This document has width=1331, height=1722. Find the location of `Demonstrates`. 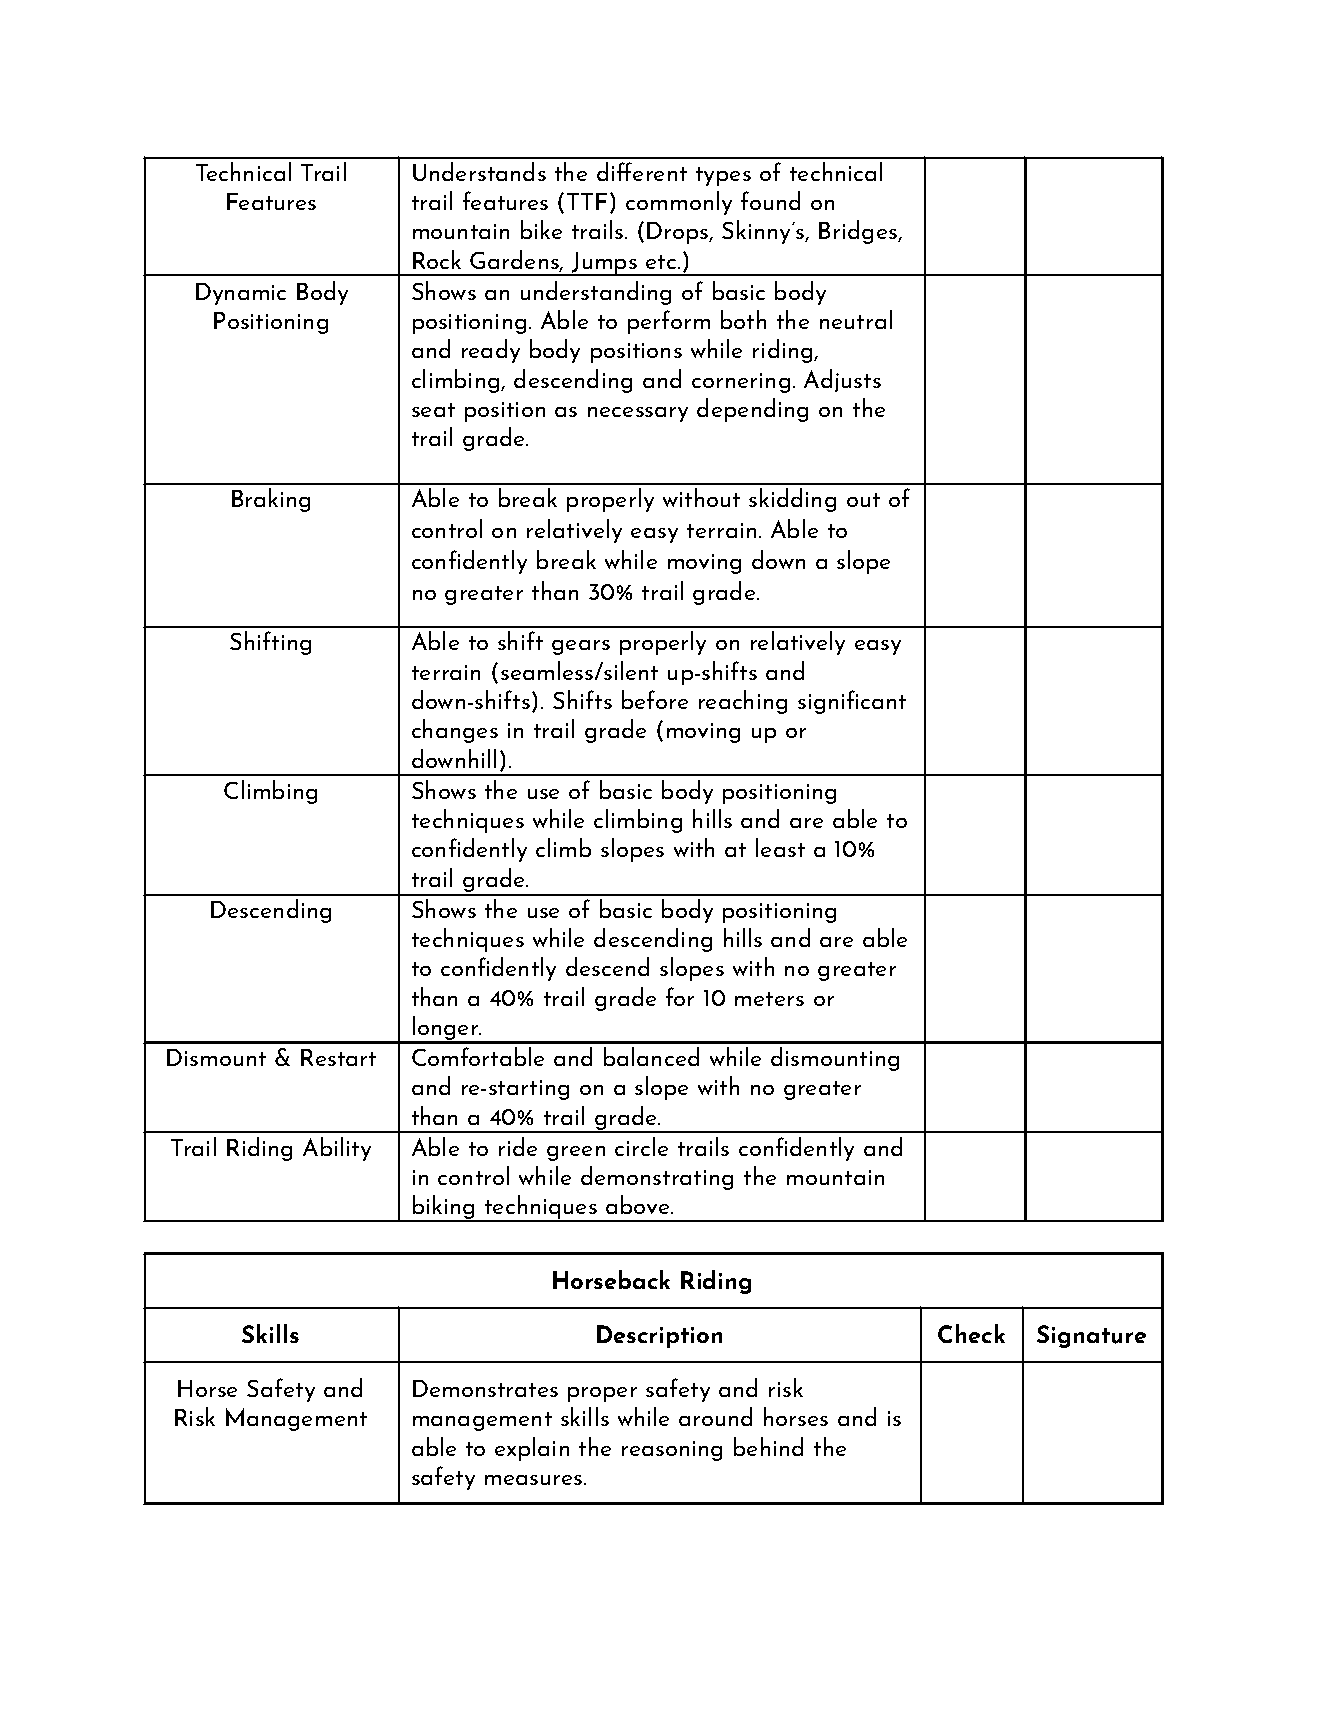

Demonstrates is located at coordinates (485, 1388).
